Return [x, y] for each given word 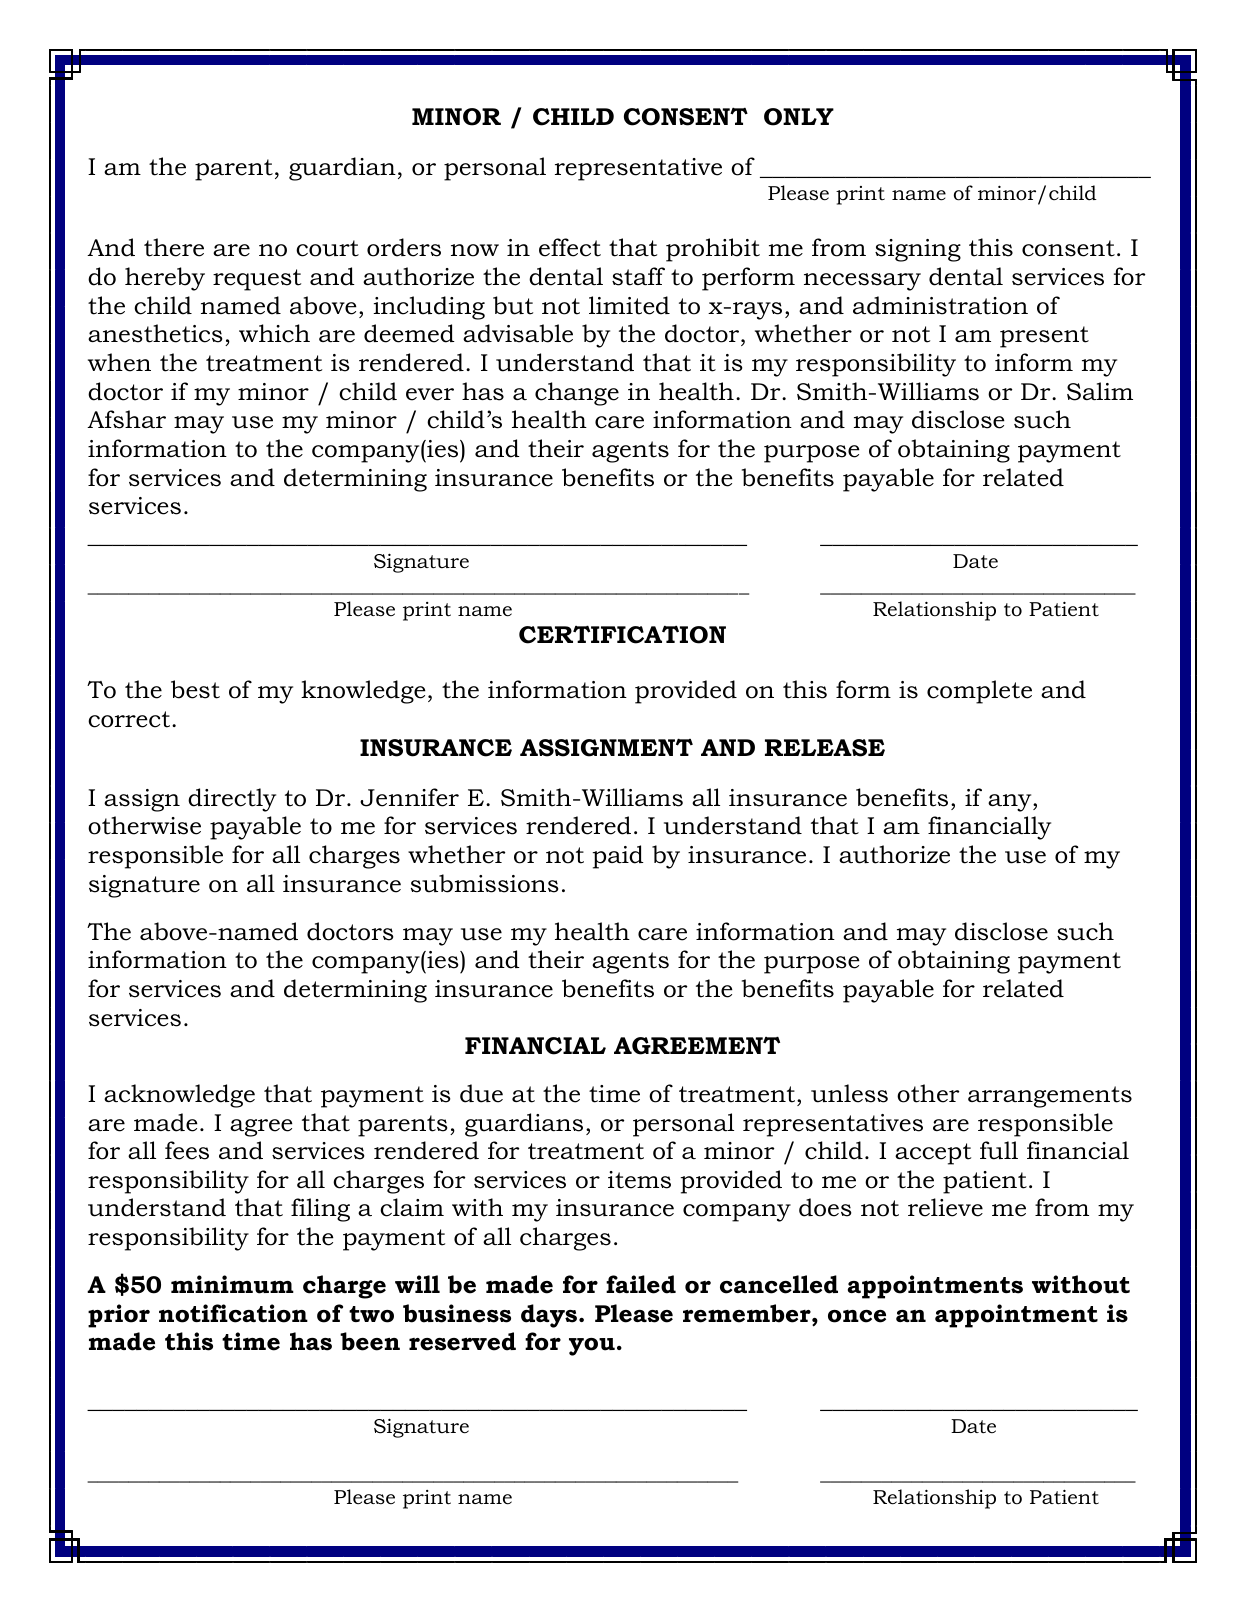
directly [232, 800]
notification [233, 1313]
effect [570, 247]
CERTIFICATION [622, 635]
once [857, 1316]
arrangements [1050, 1097]
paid [618, 857]
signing [918, 250]
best [195, 689]
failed [641, 1284]
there [174, 247]
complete [979, 692]
